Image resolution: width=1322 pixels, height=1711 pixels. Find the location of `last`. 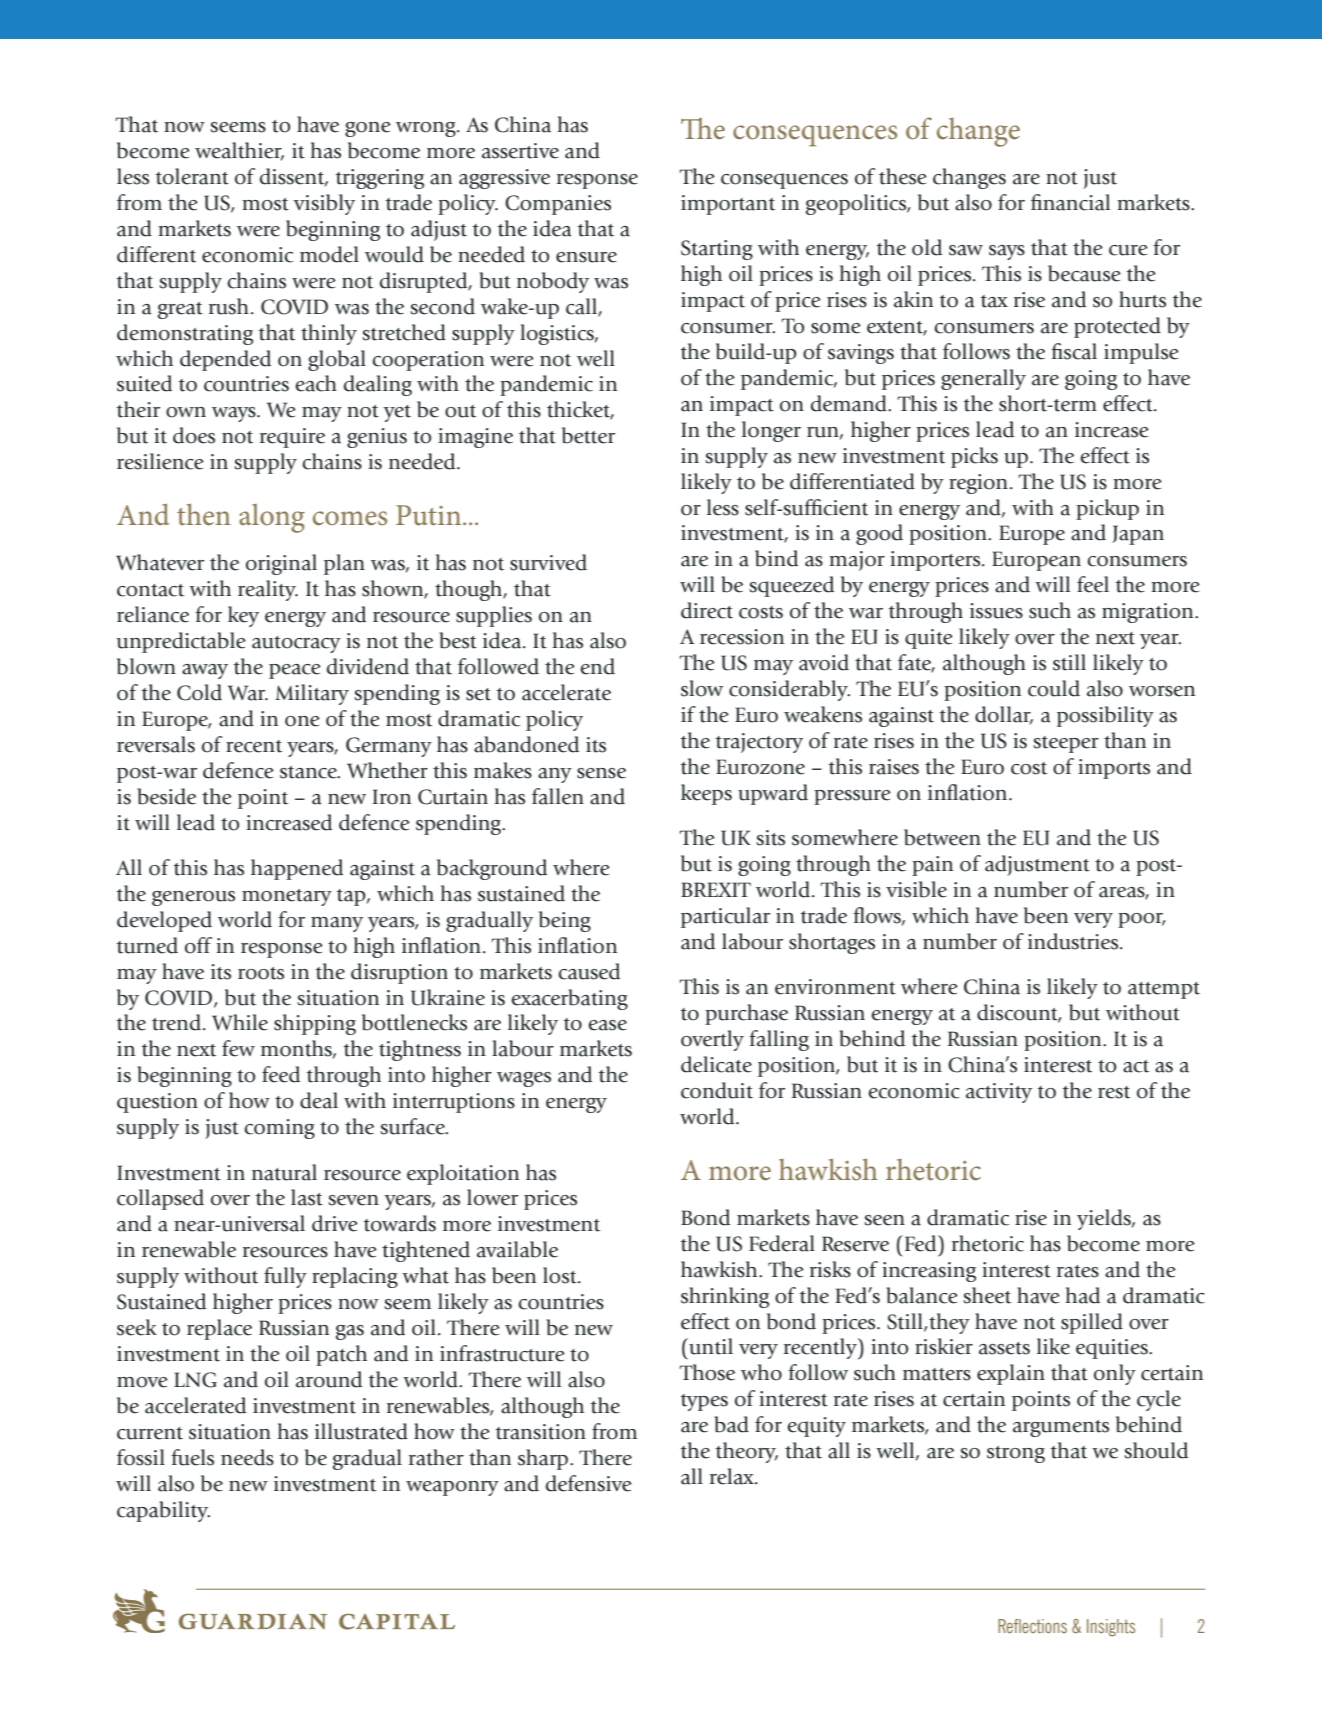

last is located at coordinates (307, 1197).
